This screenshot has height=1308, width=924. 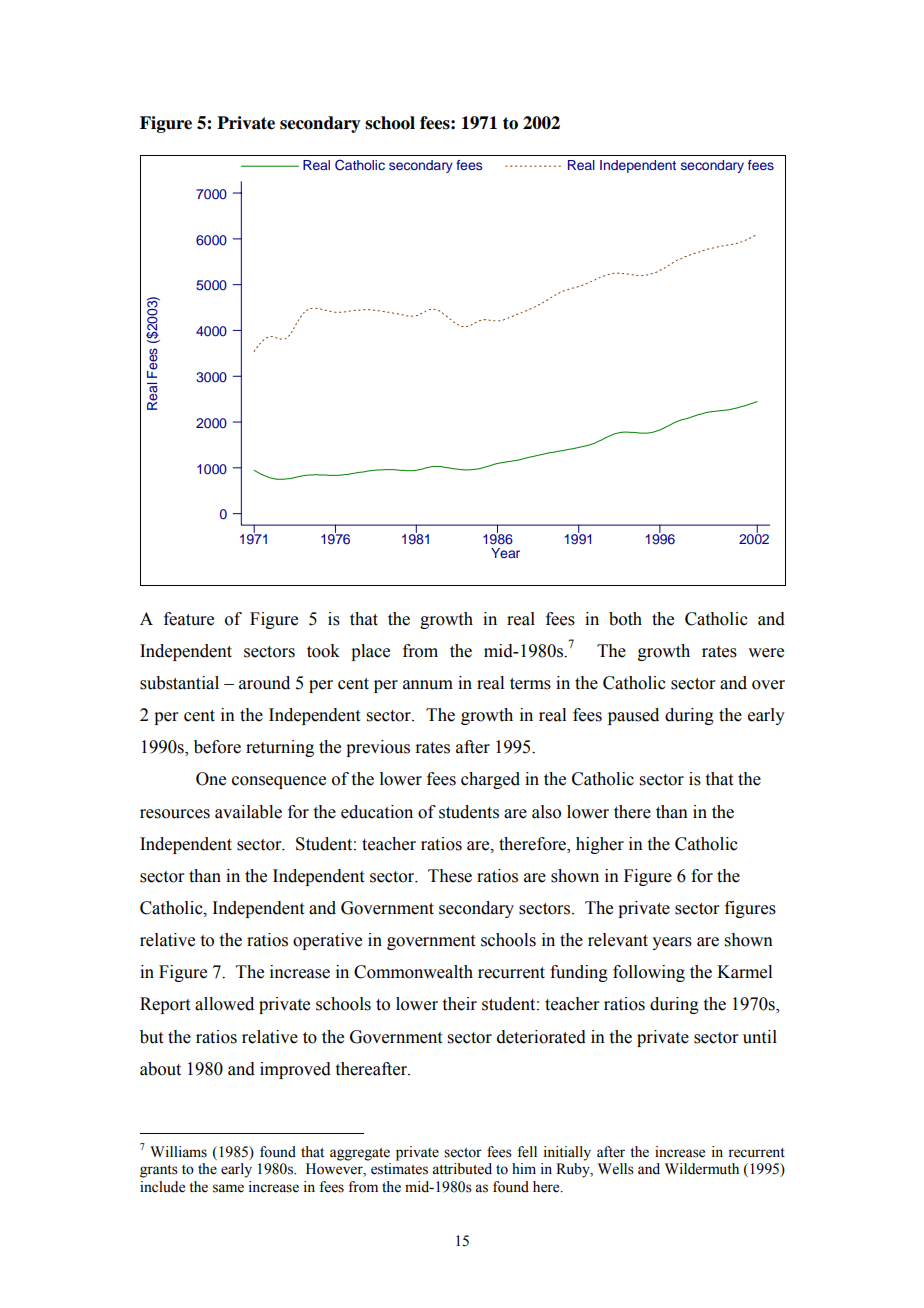 I want to click on both, so click(x=625, y=619).
